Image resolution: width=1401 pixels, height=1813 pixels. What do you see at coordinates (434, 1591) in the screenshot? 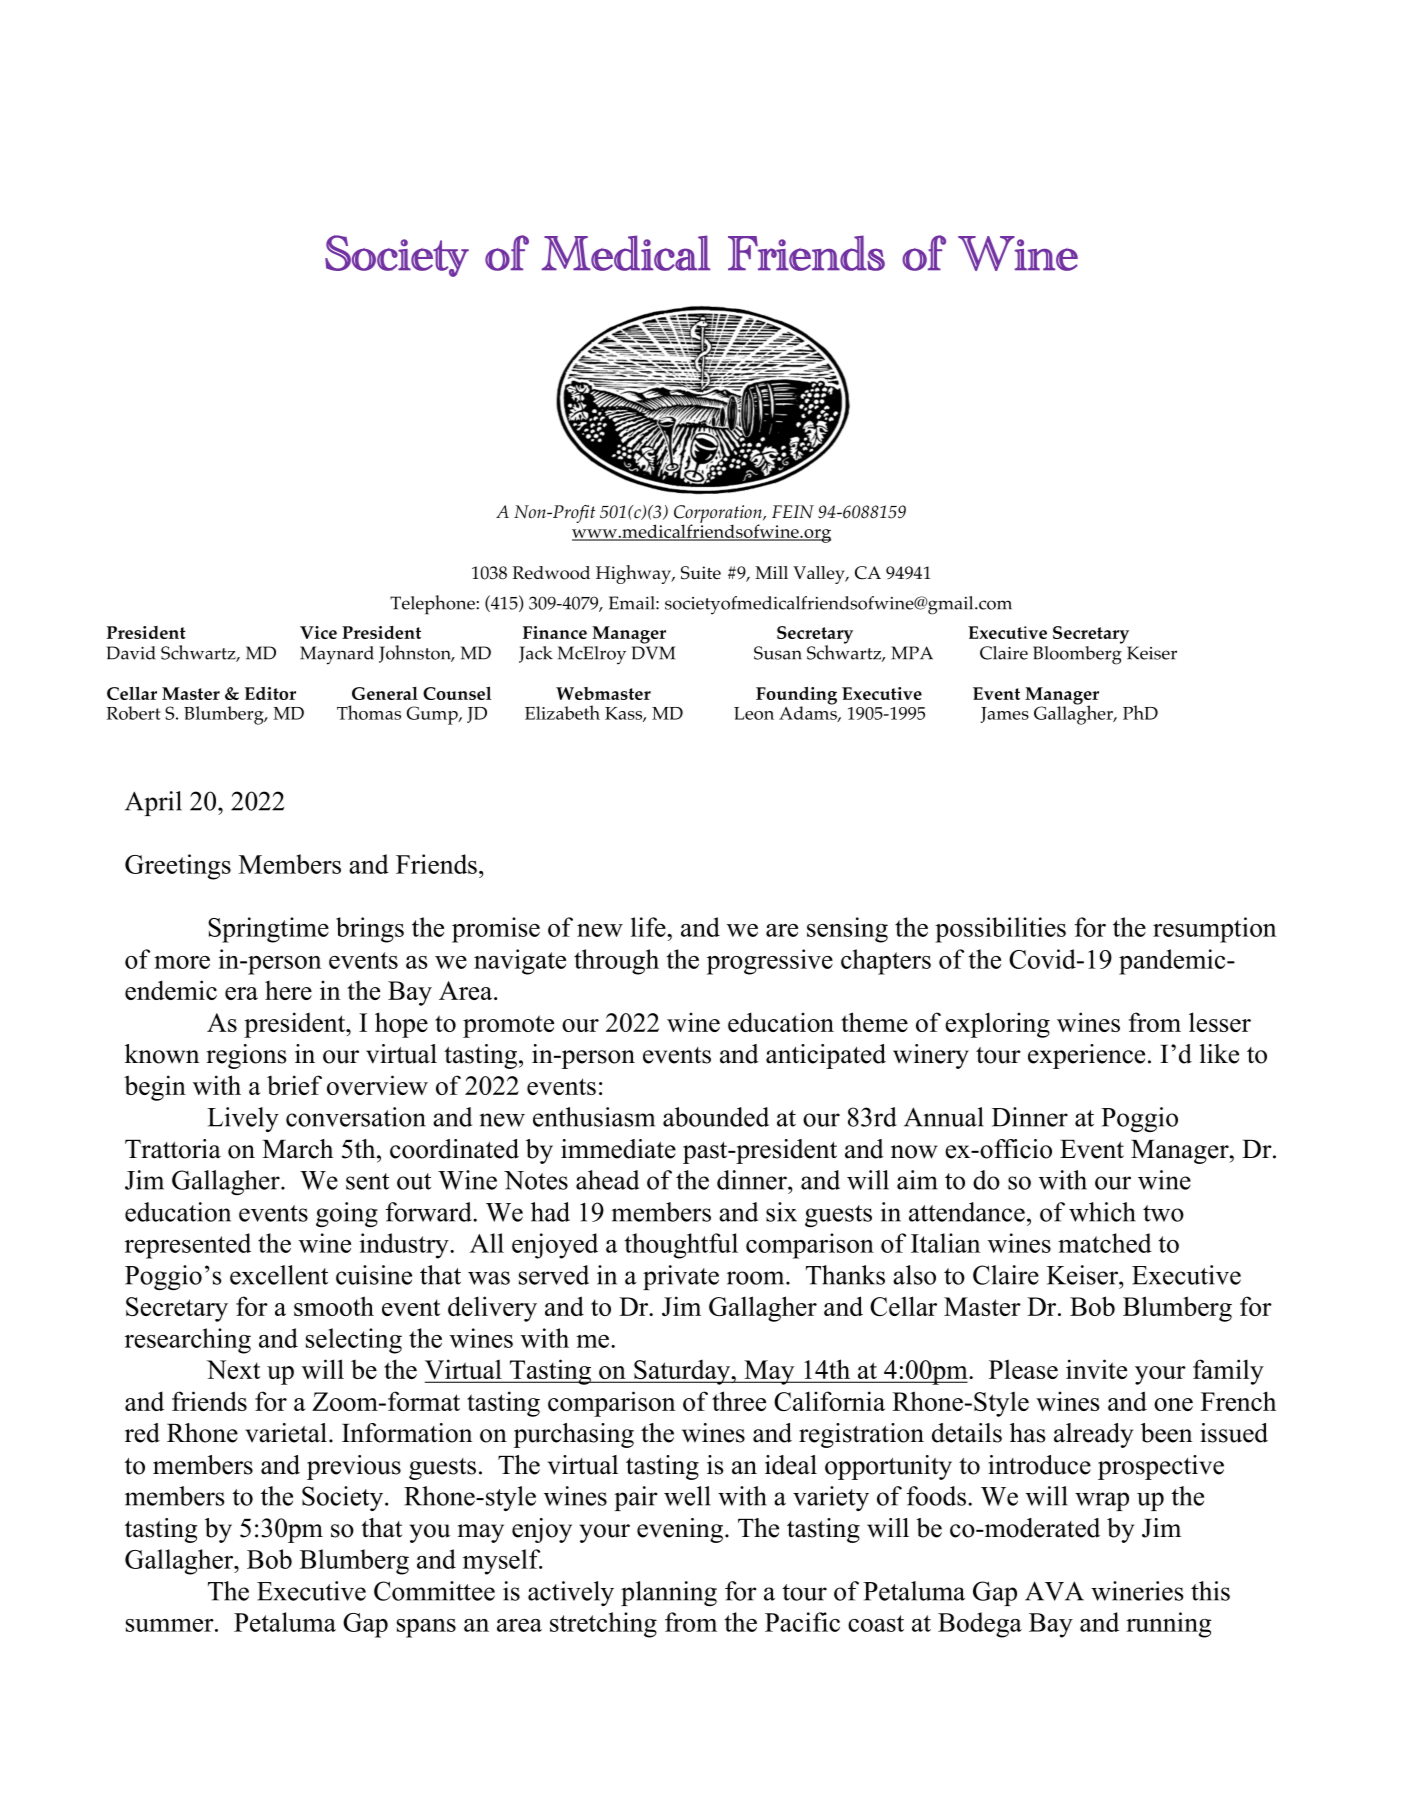
I see `Committee` at bounding box center [434, 1591].
